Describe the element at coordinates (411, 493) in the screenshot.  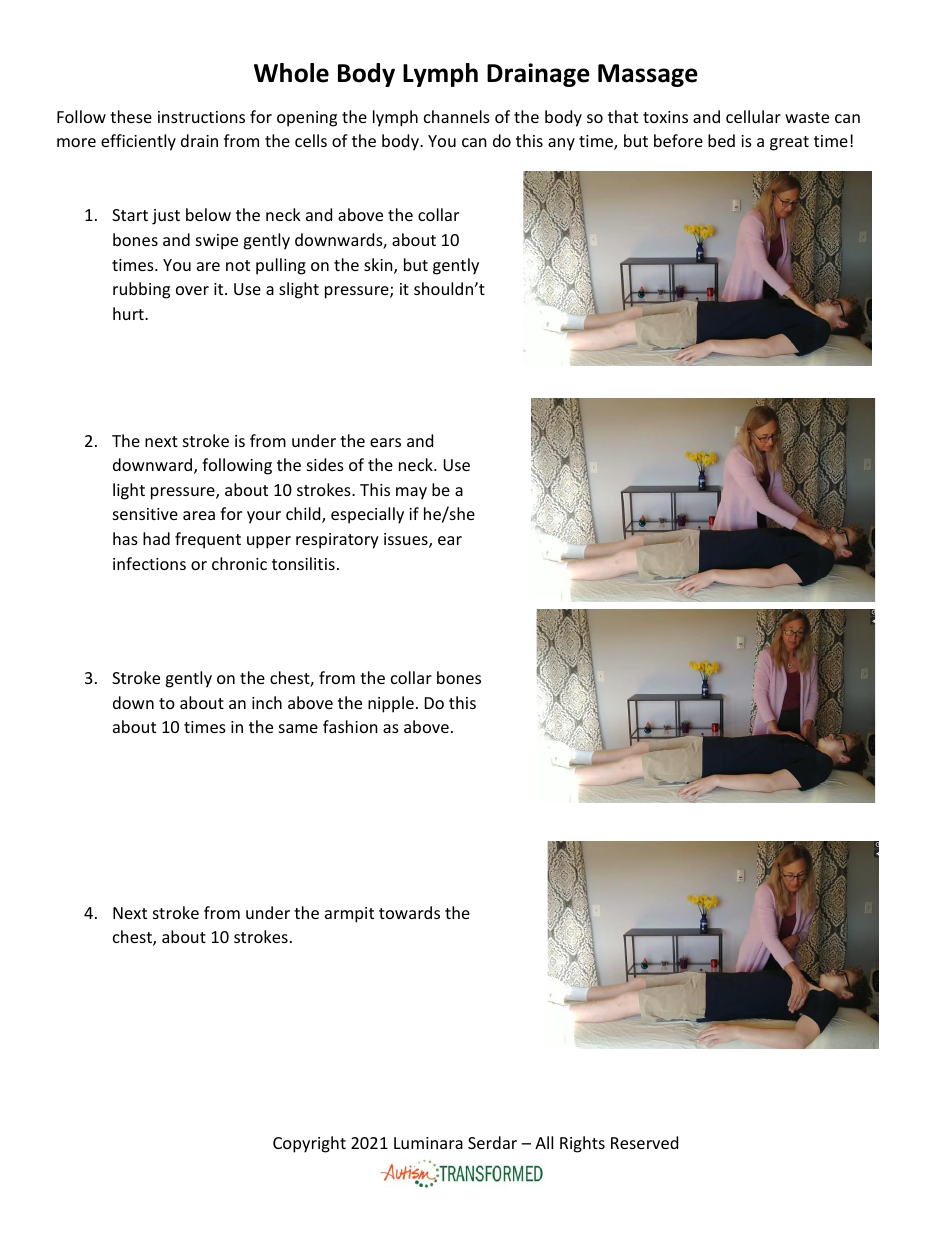
I see `may` at that location.
